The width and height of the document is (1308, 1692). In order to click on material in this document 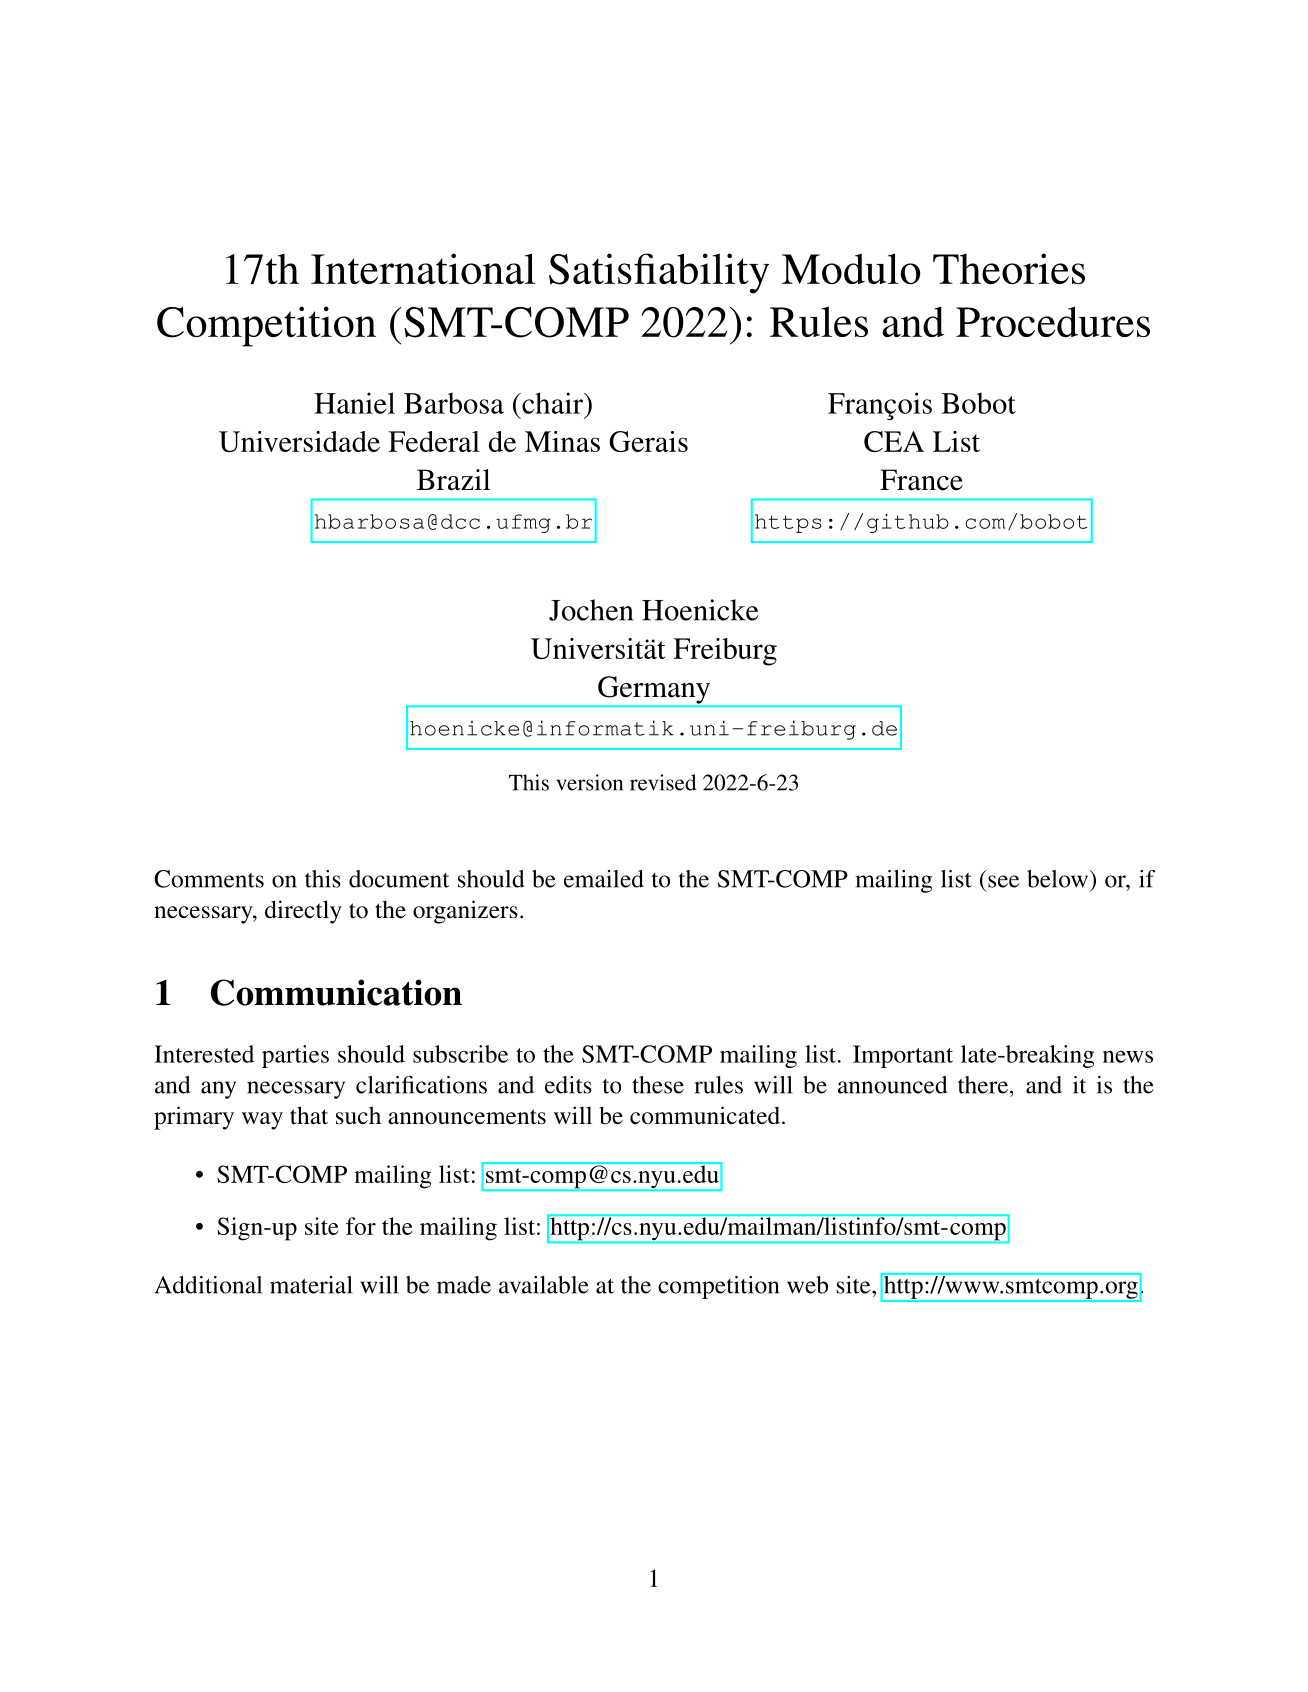, I will do `click(311, 1285)`.
